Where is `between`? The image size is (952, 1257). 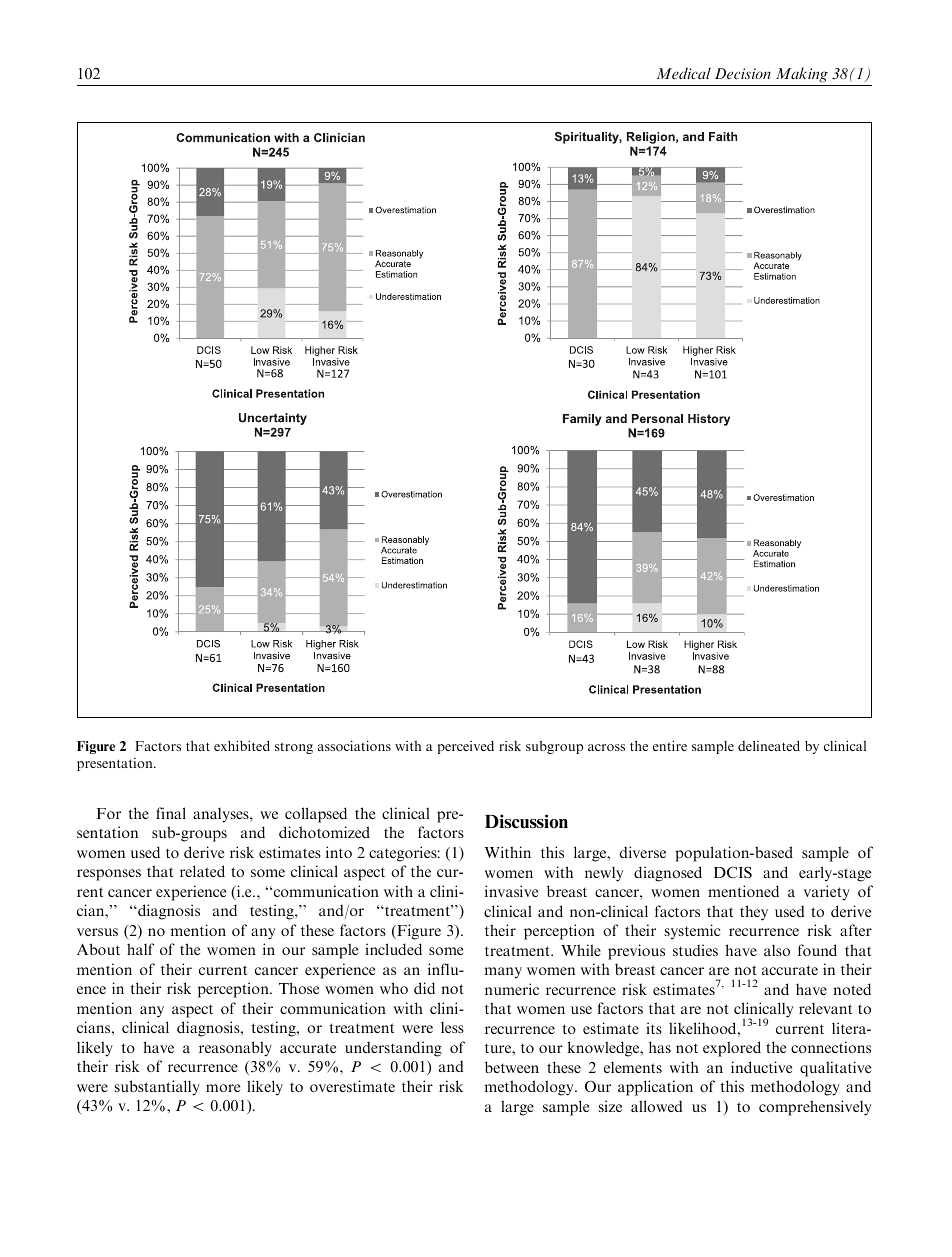 between is located at coordinates (512, 1067).
